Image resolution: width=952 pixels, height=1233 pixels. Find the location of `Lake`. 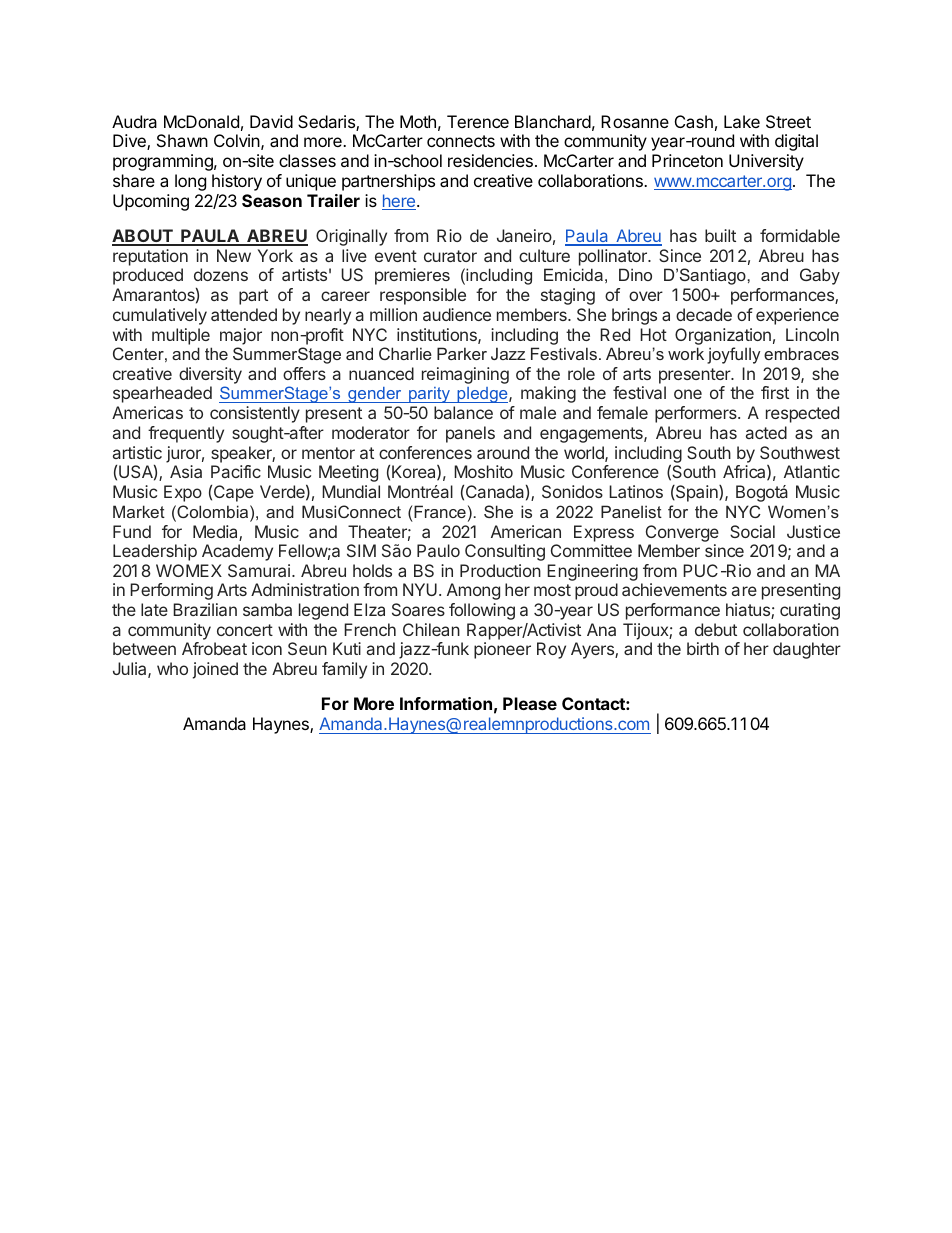

Lake is located at coordinates (742, 121).
